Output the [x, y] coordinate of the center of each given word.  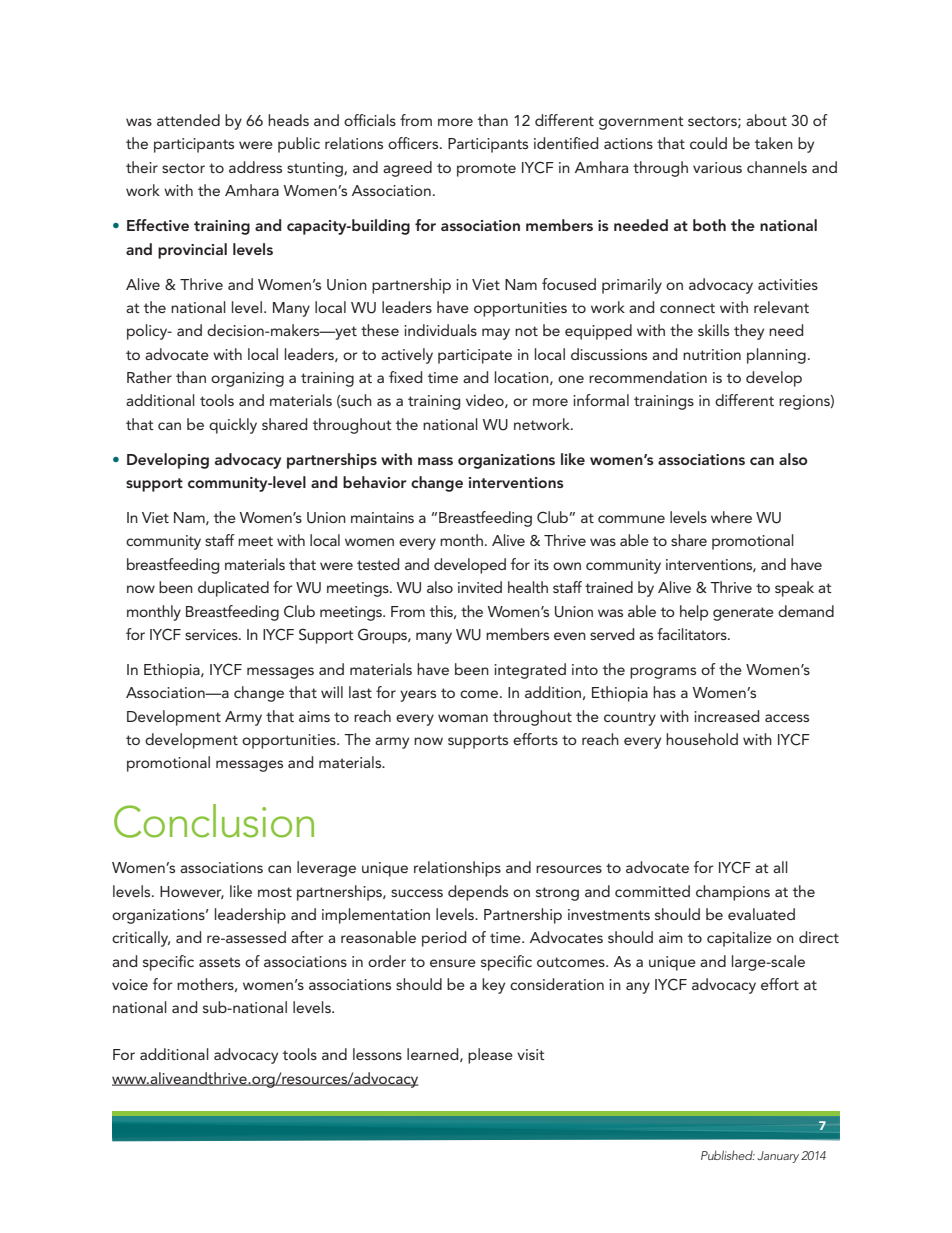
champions [733, 893]
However [192, 892]
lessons [377, 1054]
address [255, 167]
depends [478, 893]
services [212, 634]
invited [480, 587]
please [490, 1056]
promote [486, 170]
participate [475, 356]
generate [743, 614]
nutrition [712, 354]
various [717, 167]
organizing [247, 379]
